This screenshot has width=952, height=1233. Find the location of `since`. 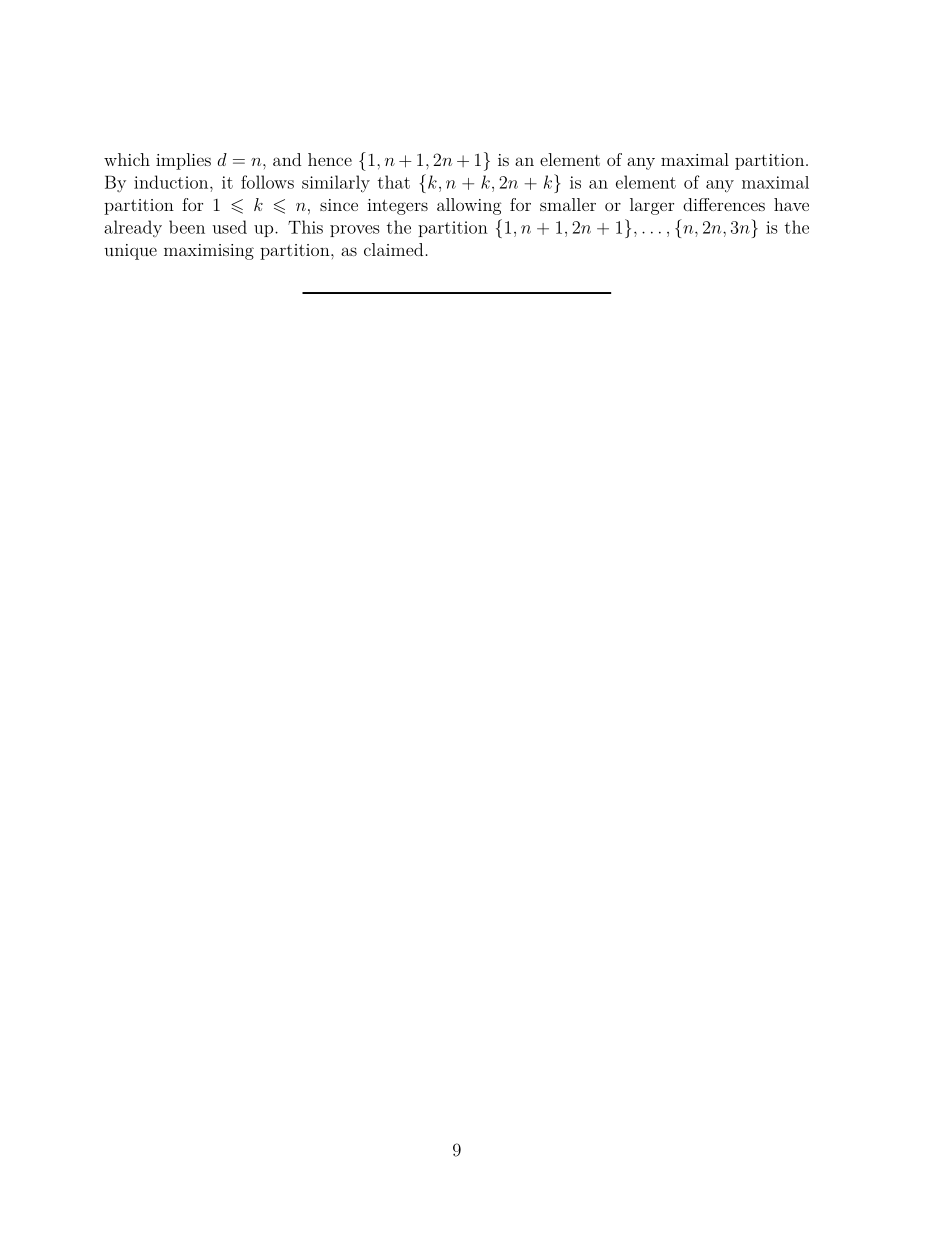

since is located at coordinates (339, 205).
